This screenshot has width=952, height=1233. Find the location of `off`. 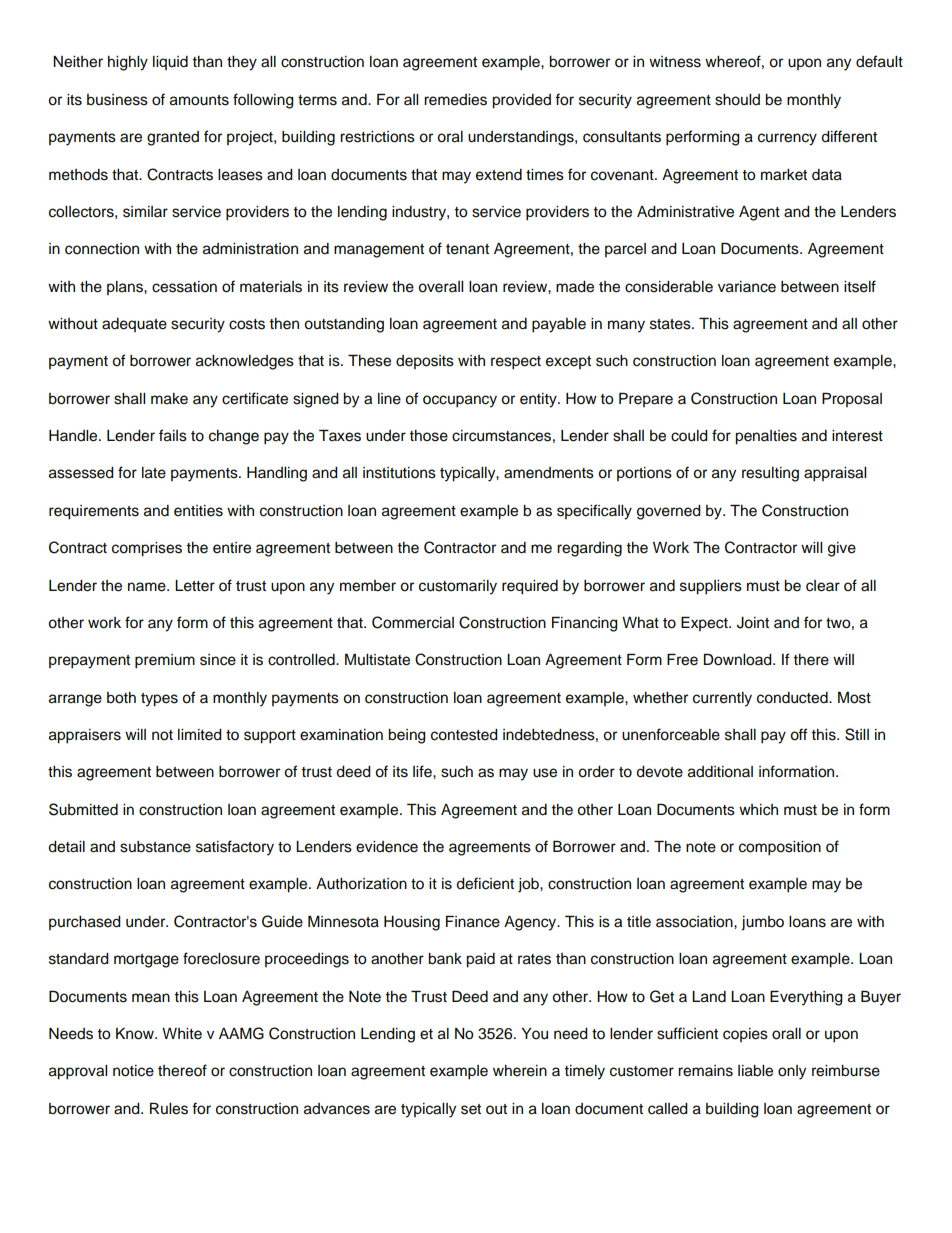

off is located at coordinates (798, 734).
